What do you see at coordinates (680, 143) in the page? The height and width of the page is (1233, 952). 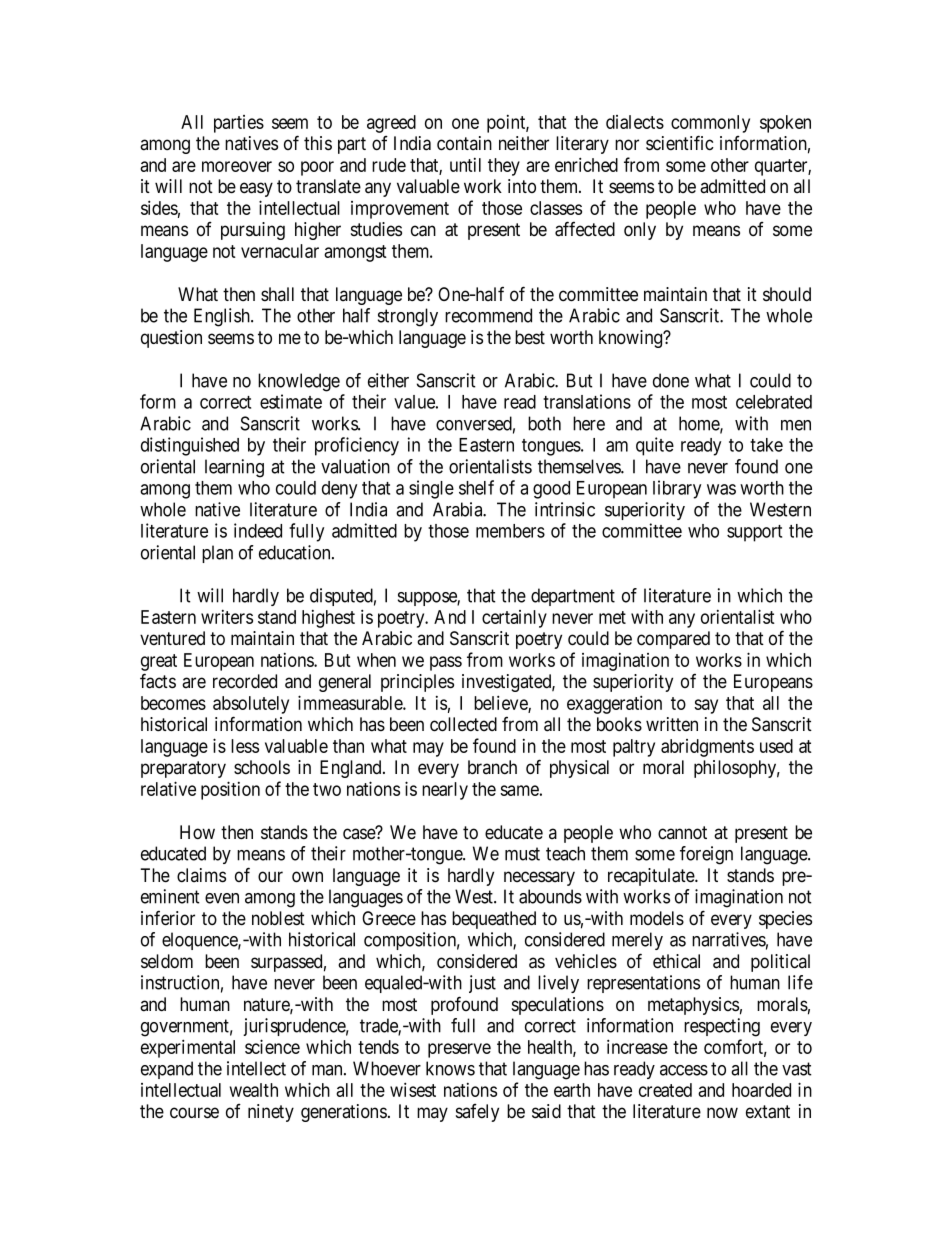 I see `scientific` at bounding box center [680, 143].
